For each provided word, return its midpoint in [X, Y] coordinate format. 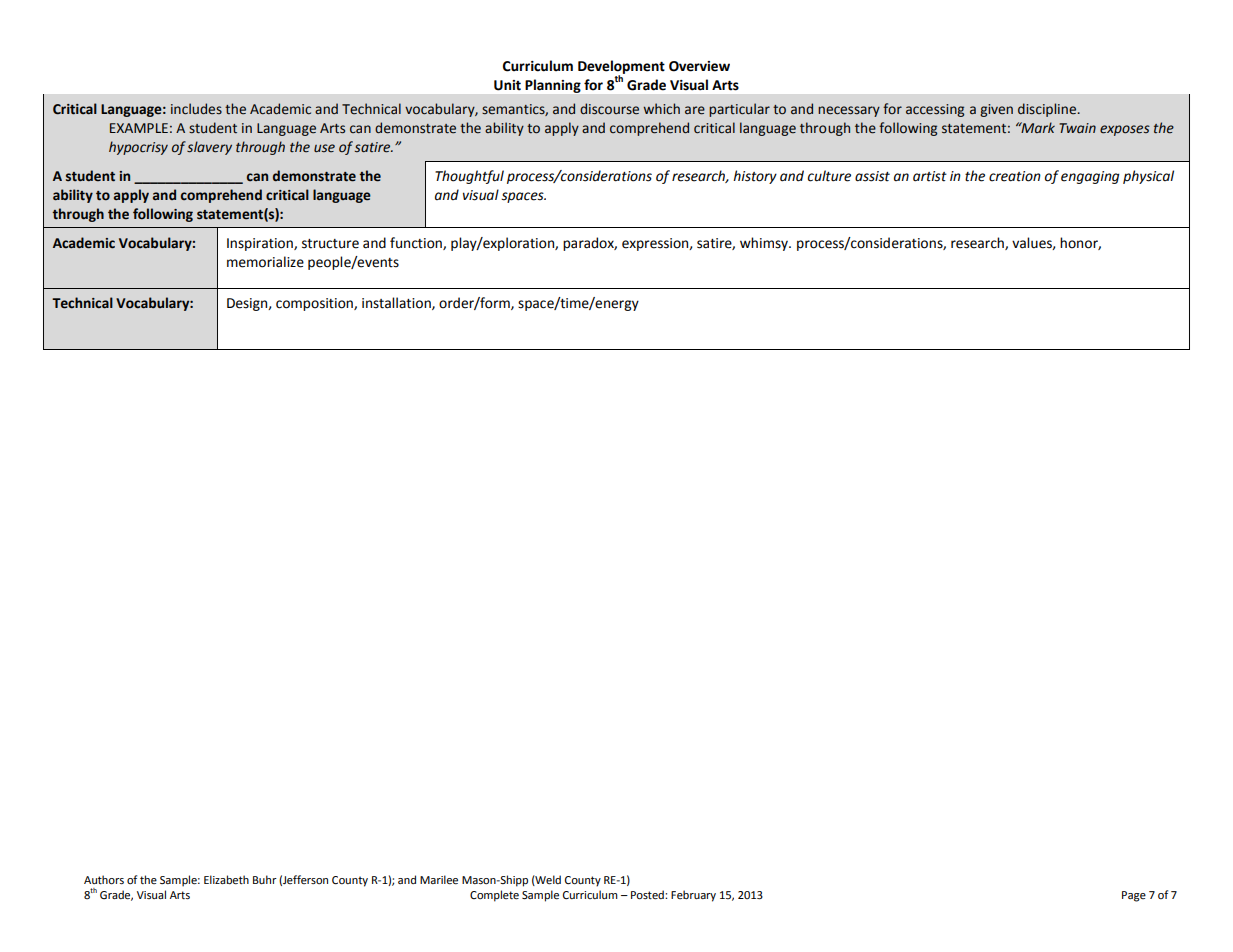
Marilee [439, 880]
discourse [609, 109]
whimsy [765, 244]
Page [1134, 896]
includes [196, 109]
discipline [1048, 110]
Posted [648, 895]
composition [315, 304]
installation [397, 303]
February [693, 896]
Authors [104, 880]
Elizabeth [226, 880]
